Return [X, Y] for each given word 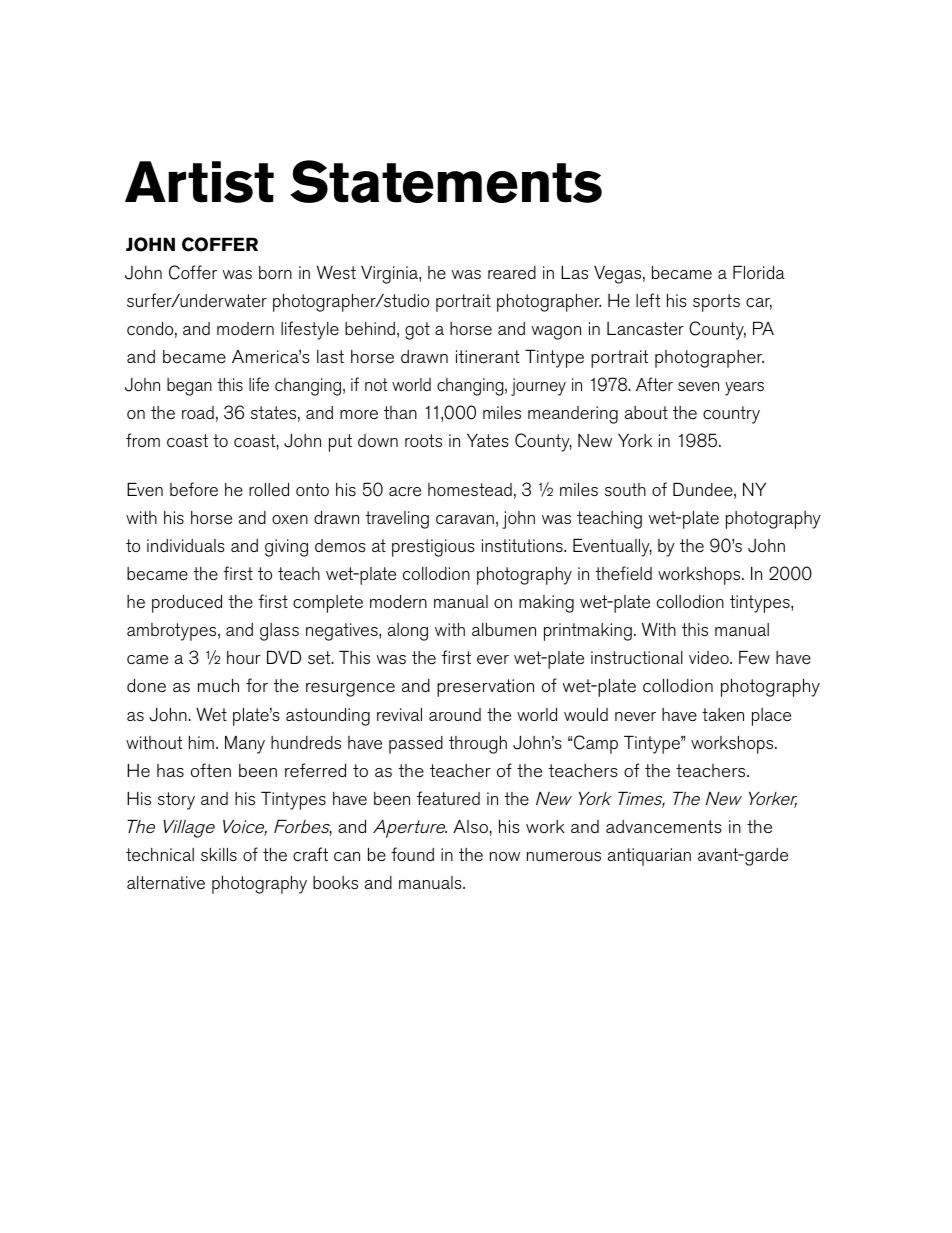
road [198, 412]
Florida [759, 272]
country [731, 415]
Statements [446, 181]
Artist [199, 182]
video [710, 657]
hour [244, 657]
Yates [488, 440]
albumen [504, 629]
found [412, 854]
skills [219, 855]
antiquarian [649, 857]
